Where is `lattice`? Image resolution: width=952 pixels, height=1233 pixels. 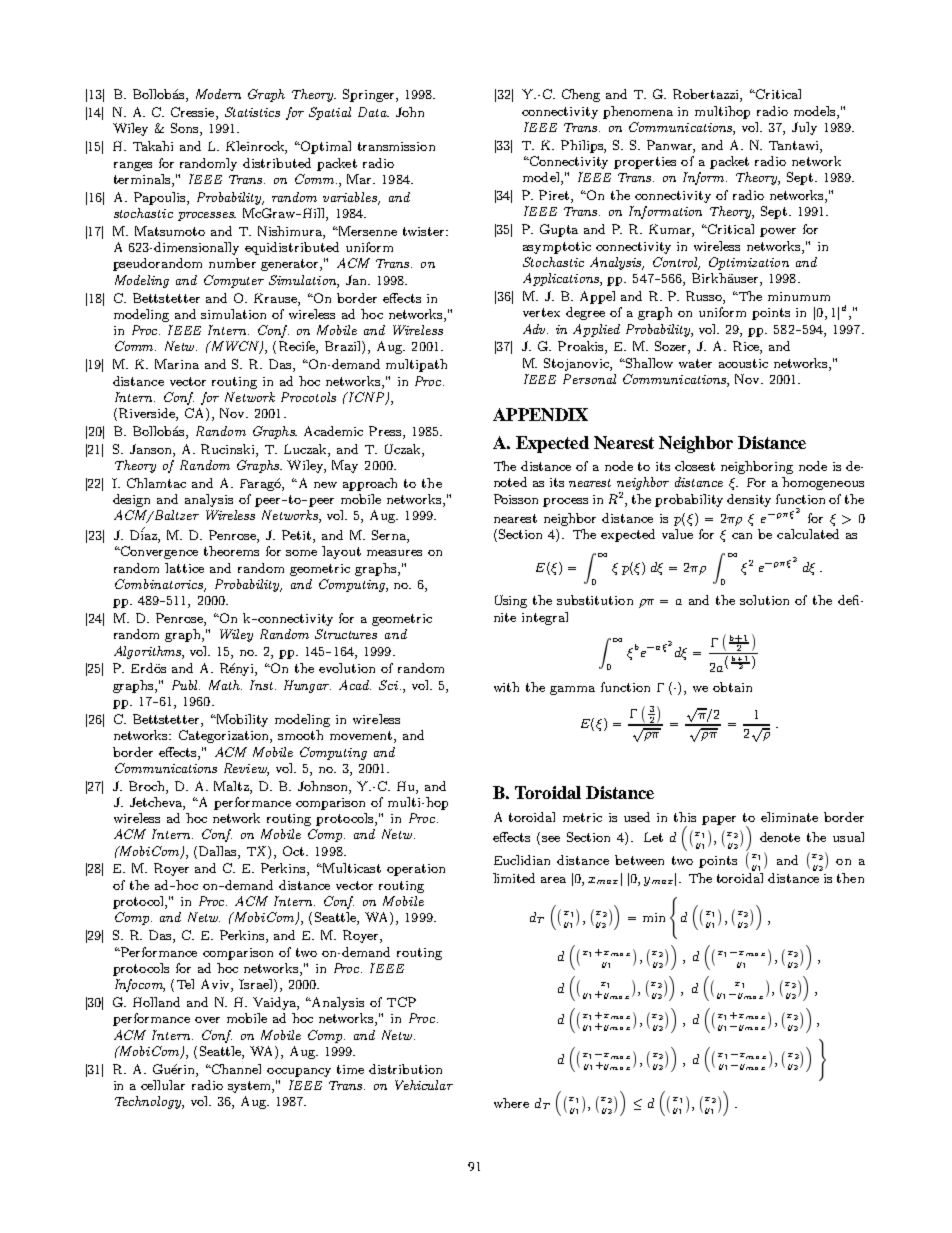
lattice is located at coordinates (184, 568).
